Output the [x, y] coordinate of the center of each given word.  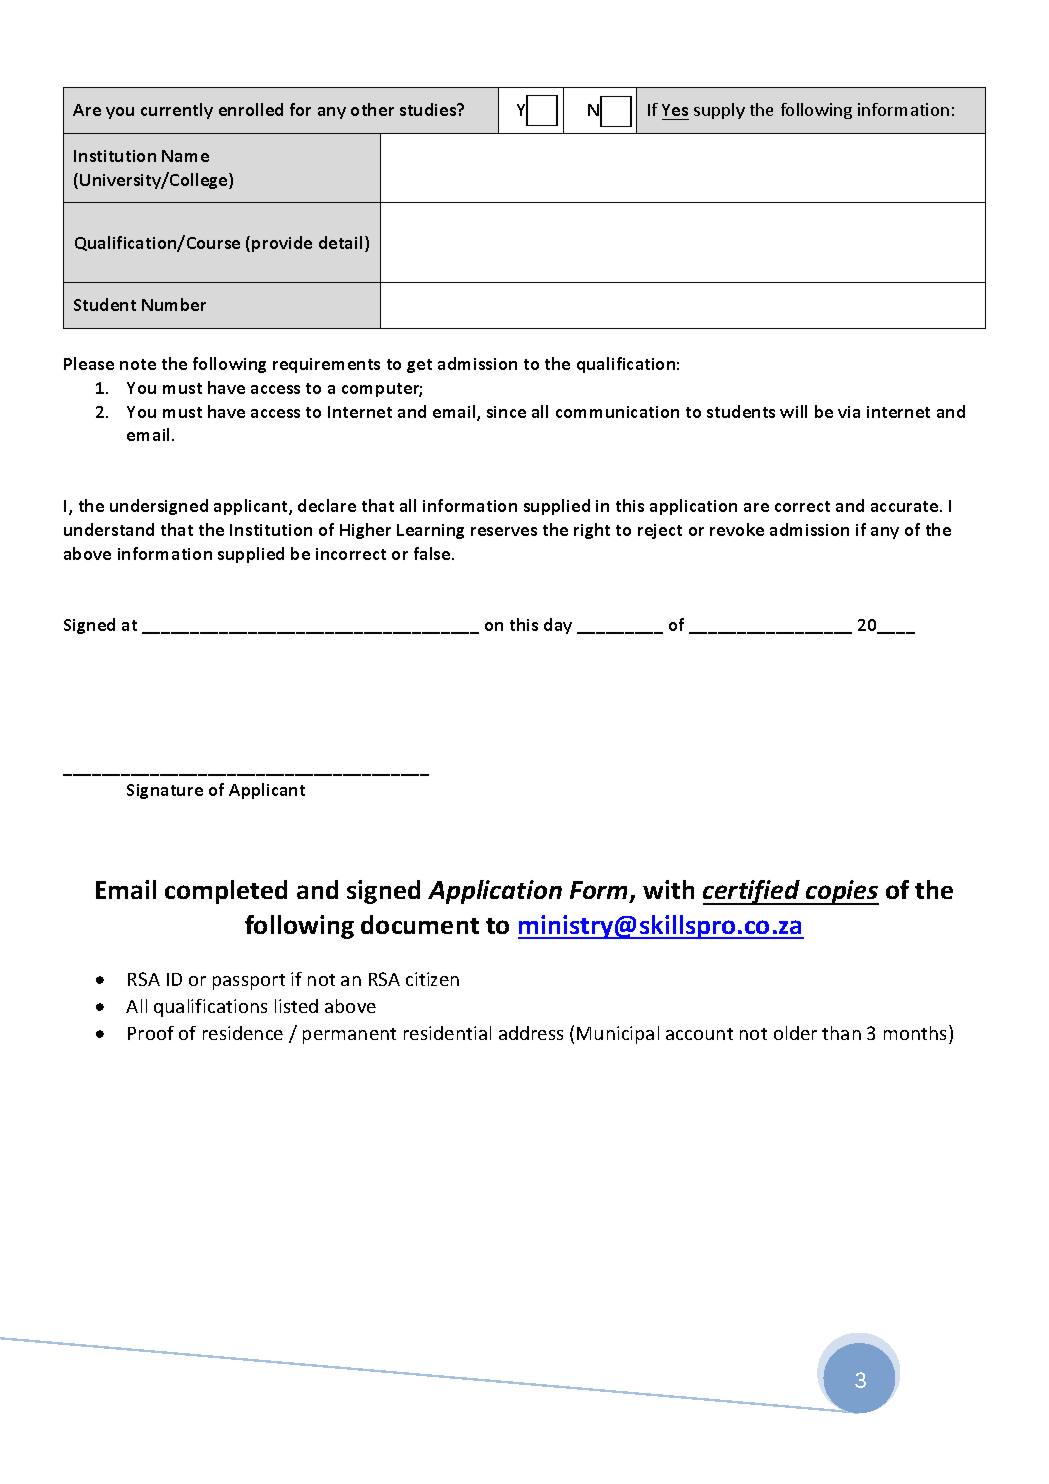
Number [174, 304]
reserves [504, 531]
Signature [165, 791]
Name [185, 156]
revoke [737, 529]
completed [226, 892]
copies [841, 892]
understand [109, 529]
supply [719, 111]
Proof [151, 1033]
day [558, 626]
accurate [906, 506]
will [793, 411]
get [419, 366]
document [420, 924]
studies [429, 109]
